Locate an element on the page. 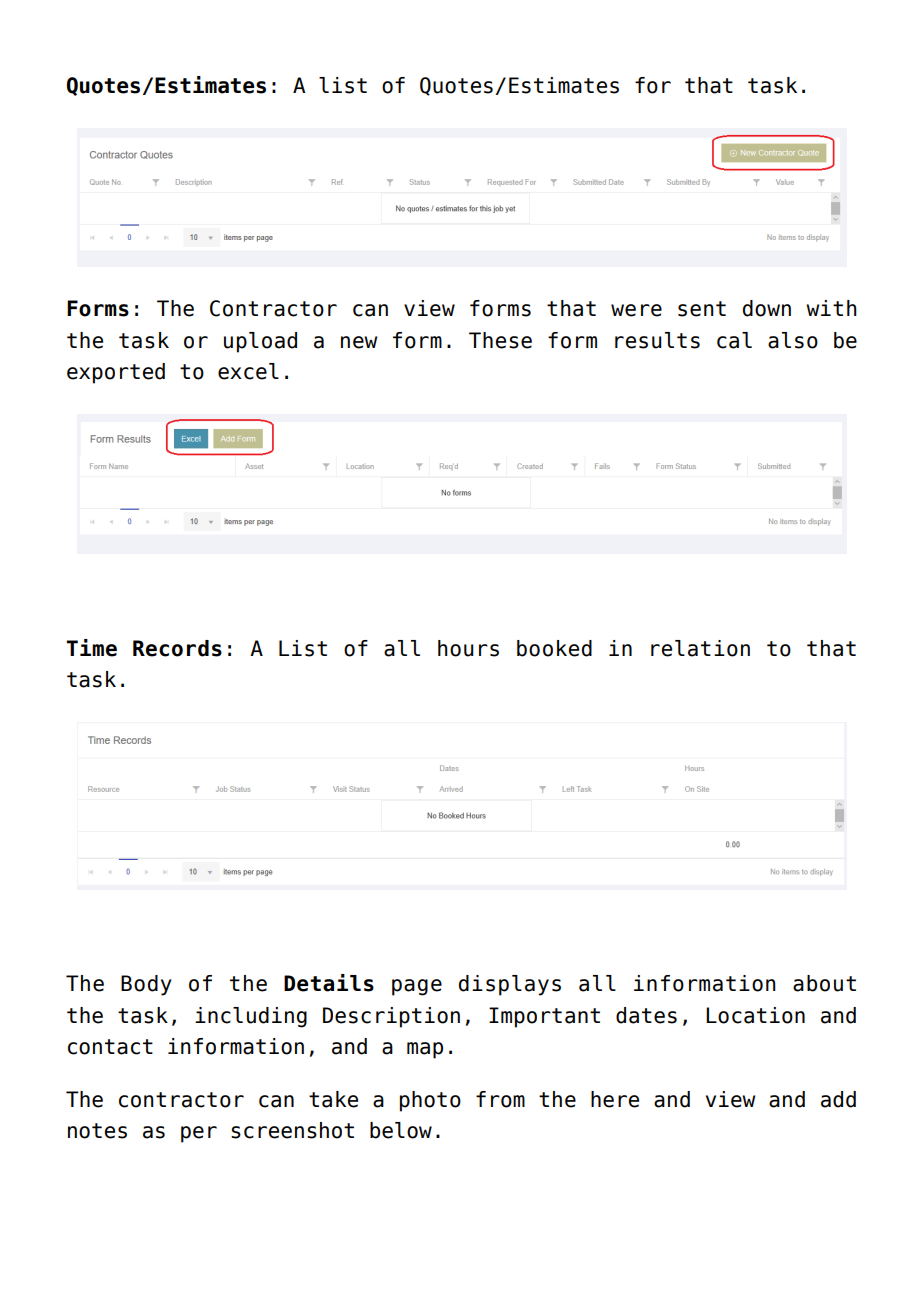 Image resolution: width=924 pixels, height=1308 pixels. about is located at coordinates (824, 983).
